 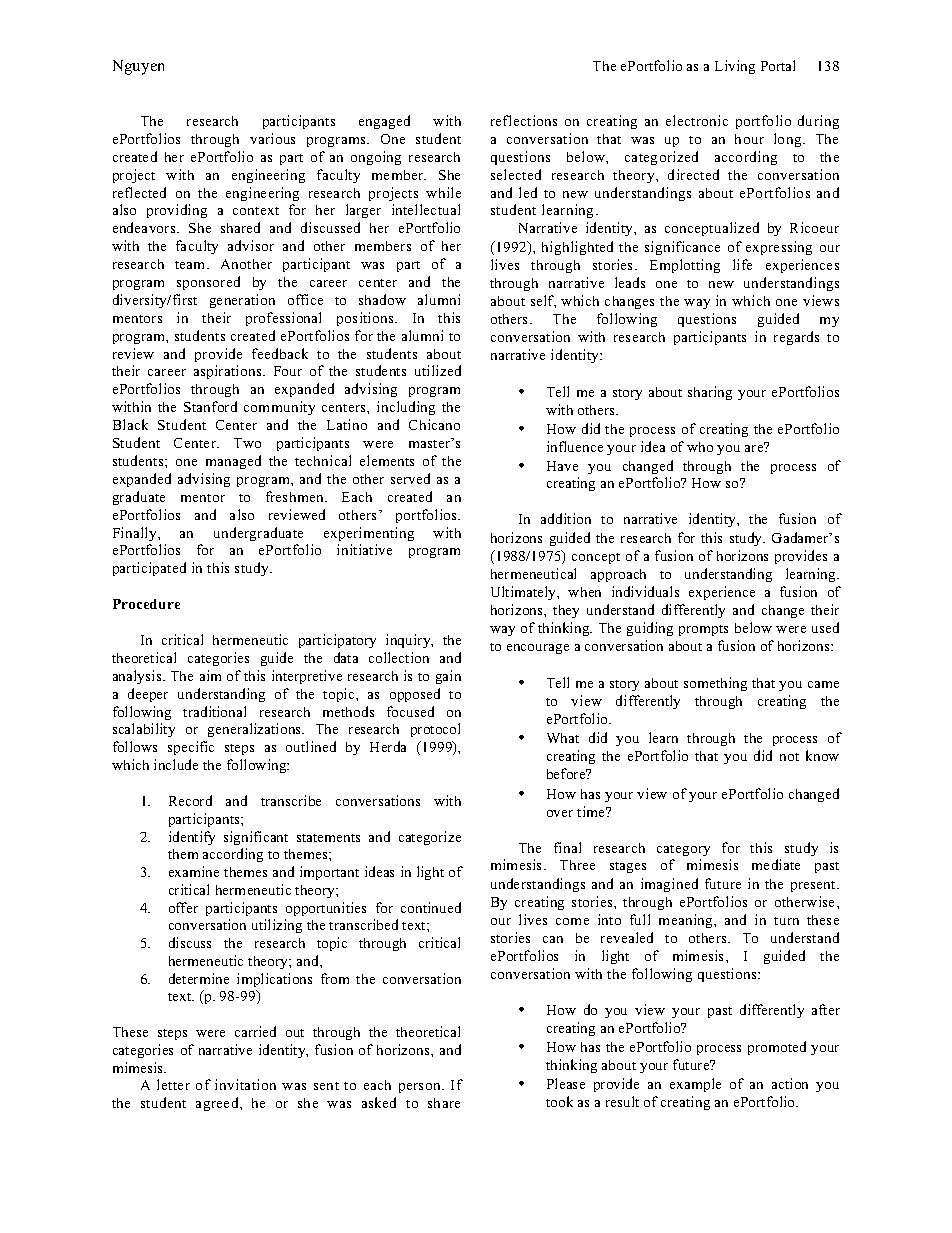 I want to click on Procedure, so click(x=146, y=604).
